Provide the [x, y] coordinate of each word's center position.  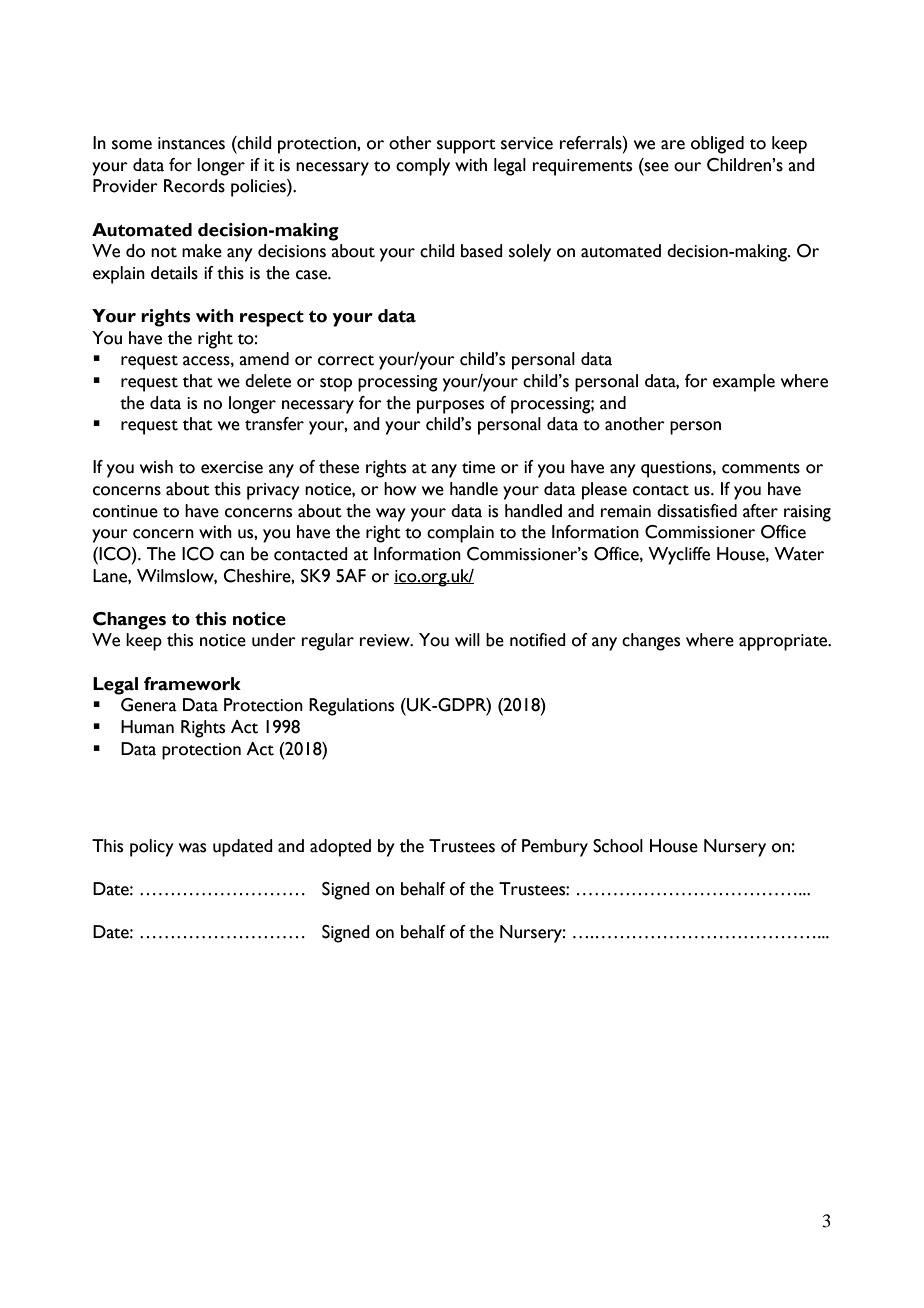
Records [194, 186]
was [192, 848]
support [466, 146]
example [744, 383]
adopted [340, 848]
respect [272, 319]
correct [346, 360]
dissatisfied [697, 511]
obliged [717, 145]
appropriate [784, 642]
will [467, 639]
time [478, 467]
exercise [232, 467]
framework [192, 684]
